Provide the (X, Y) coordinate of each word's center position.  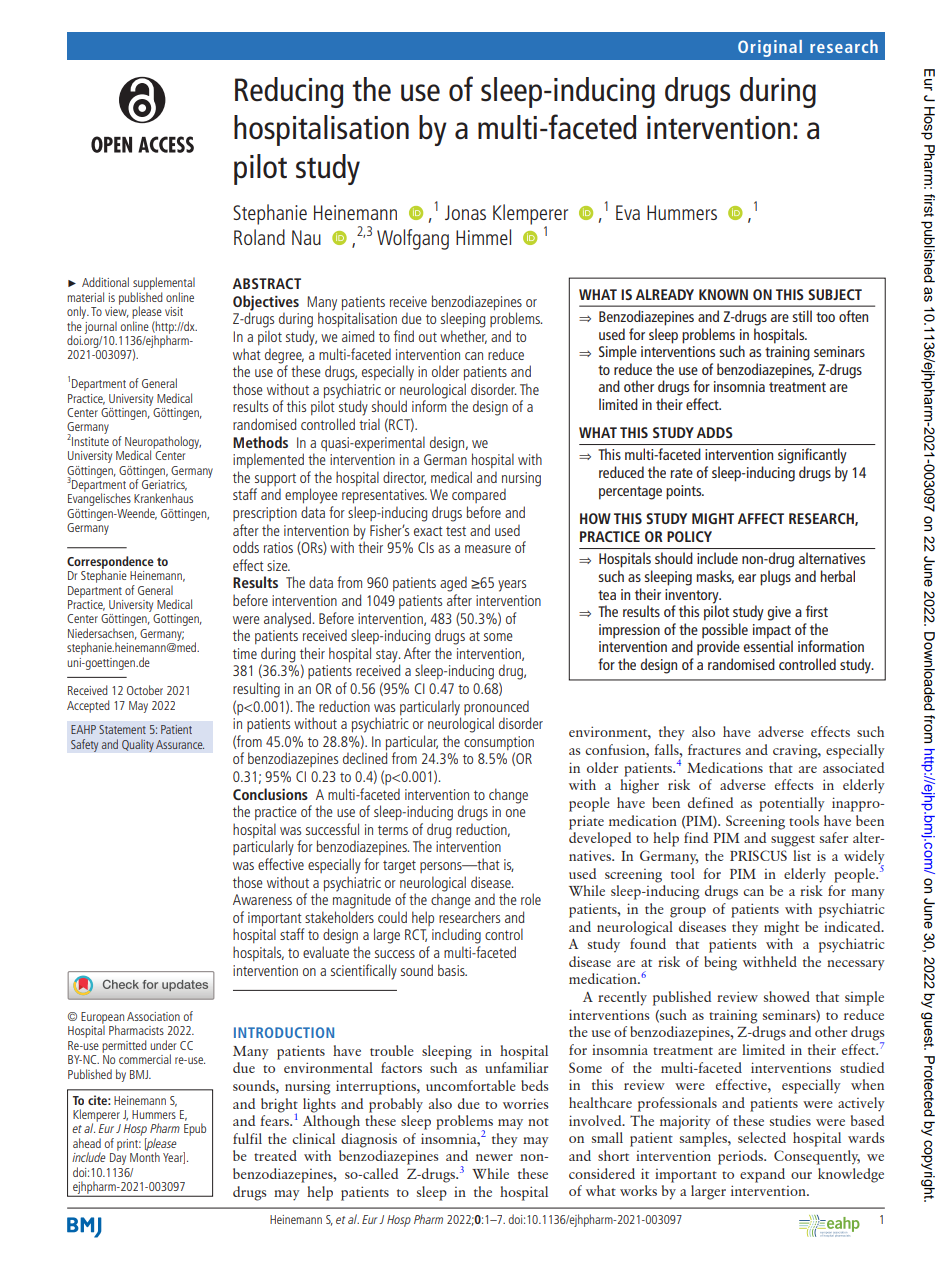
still (802, 316)
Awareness (262, 899)
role (531, 899)
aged (453, 584)
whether (463, 337)
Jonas (465, 212)
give (779, 613)
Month (145, 1156)
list (802, 855)
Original (770, 48)
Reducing (289, 92)
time (245, 653)
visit (174, 311)
